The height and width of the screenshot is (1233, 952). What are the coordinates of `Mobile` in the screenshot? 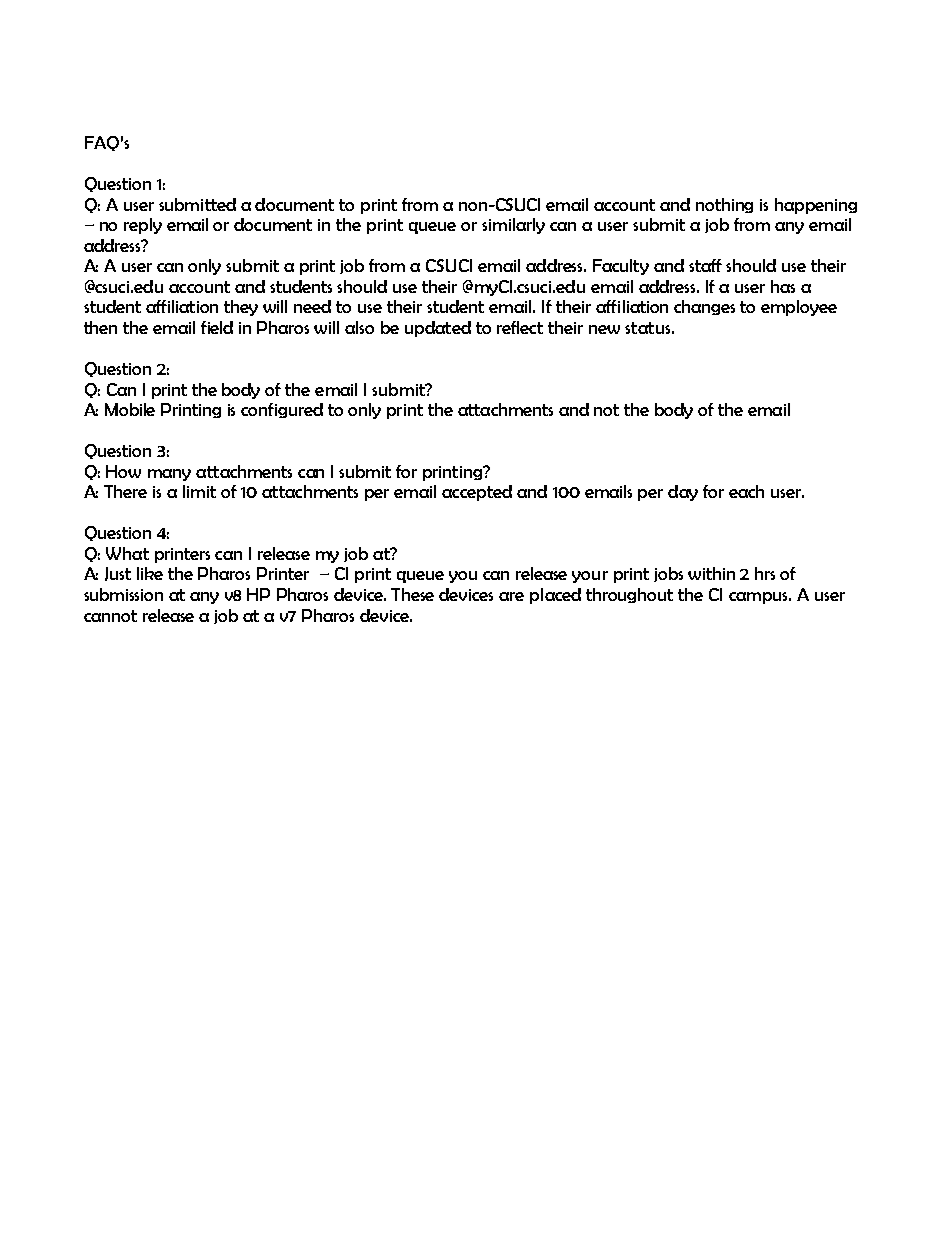 It's located at (130, 409).
